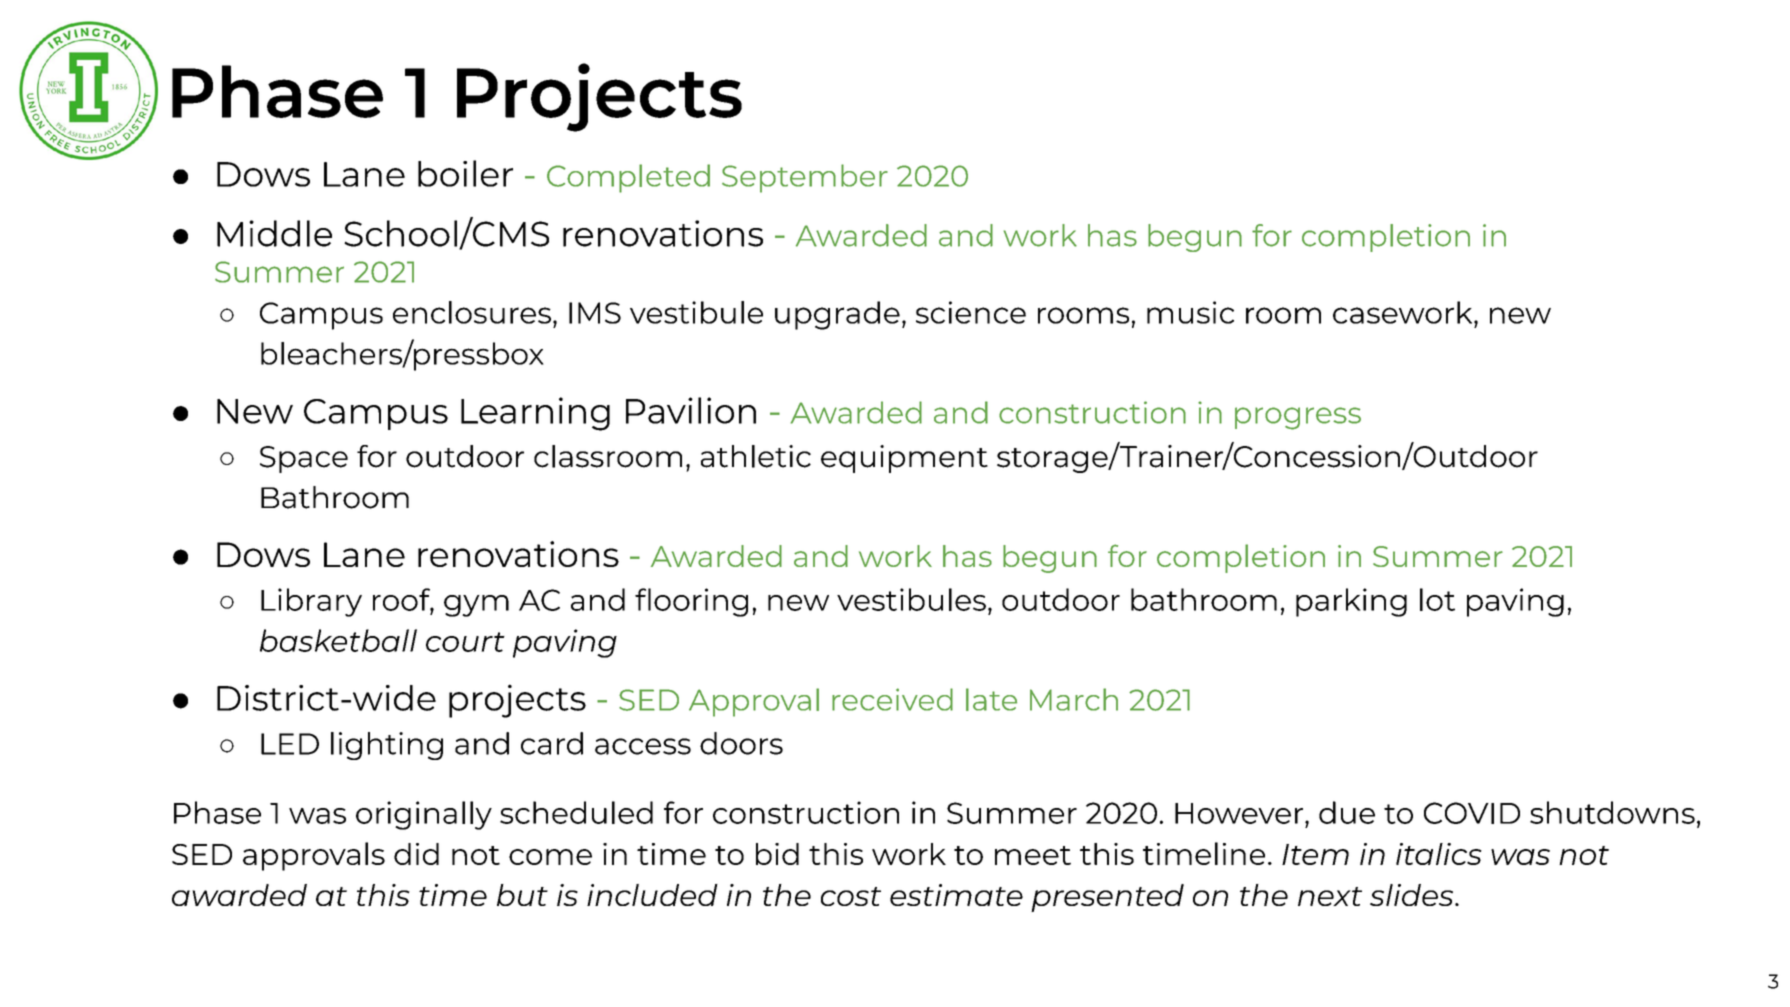 The height and width of the document is (1007, 1790). I want to click on boiler, so click(465, 173).
